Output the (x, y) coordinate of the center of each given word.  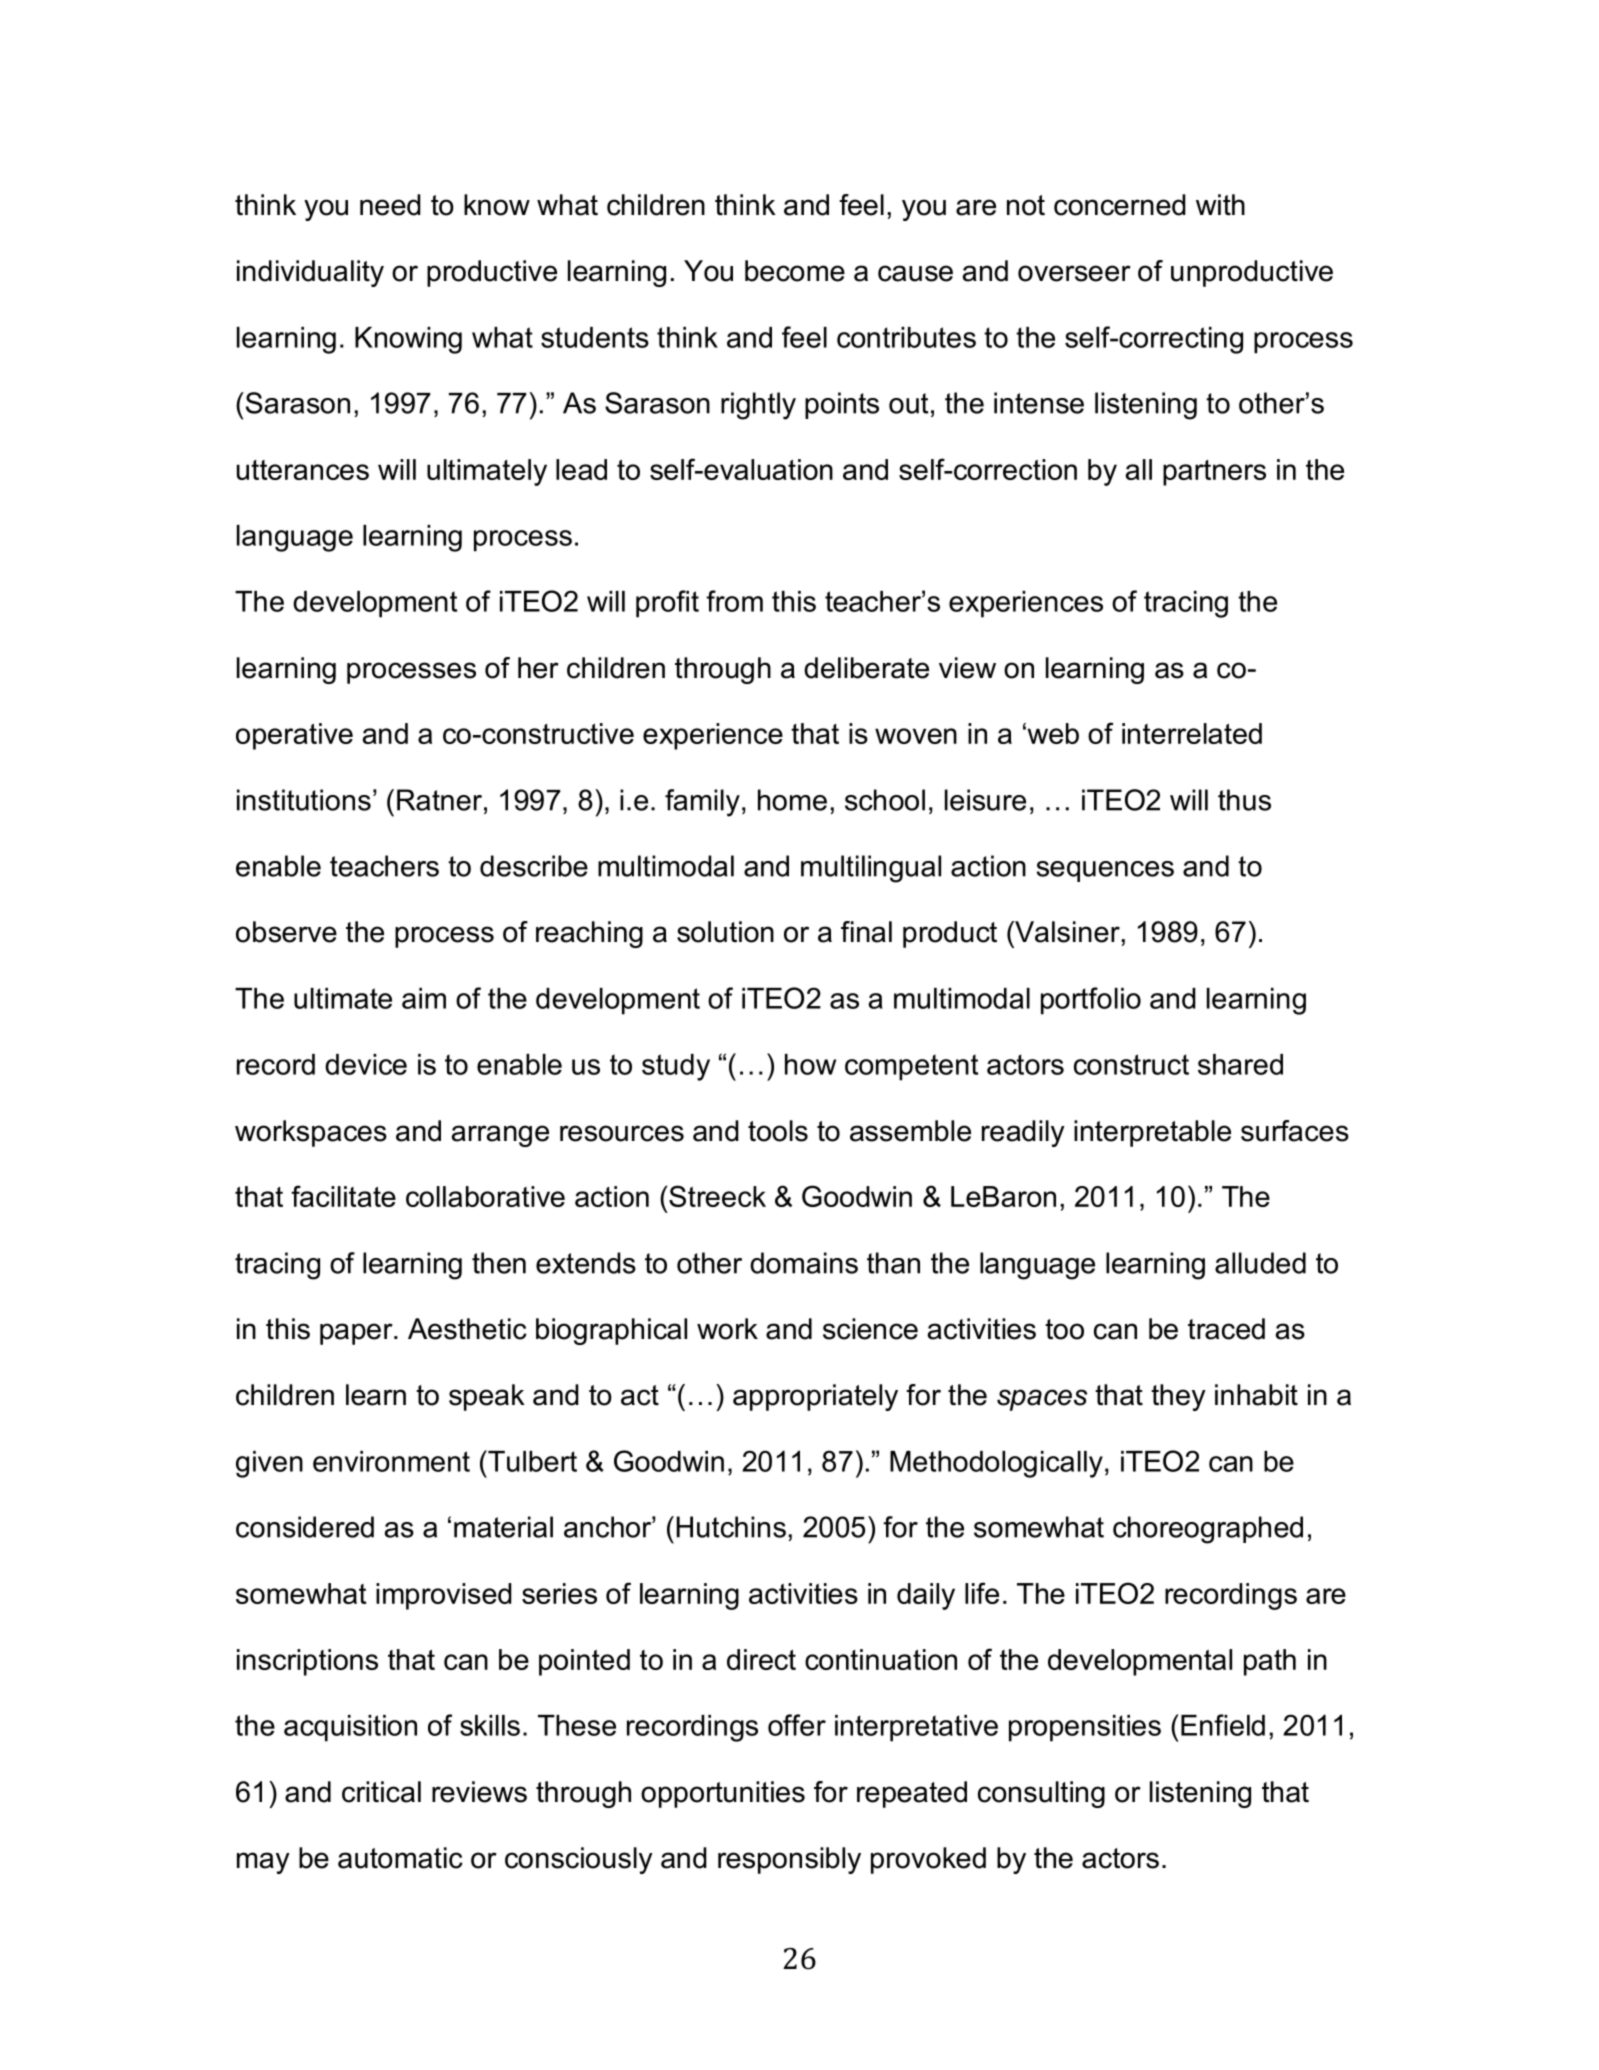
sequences (1105, 871)
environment (391, 1461)
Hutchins (731, 1527)
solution (725, 932)
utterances (303, 470)
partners (1214, 473)
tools (778, 1131)
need (390, 205)
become (795, 271)
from (734, 601)
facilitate (343, 1196)
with (1220, 204)
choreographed (1208, 1530)
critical (381, 1792)
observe (286, 932)
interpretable (1152, 1133)
